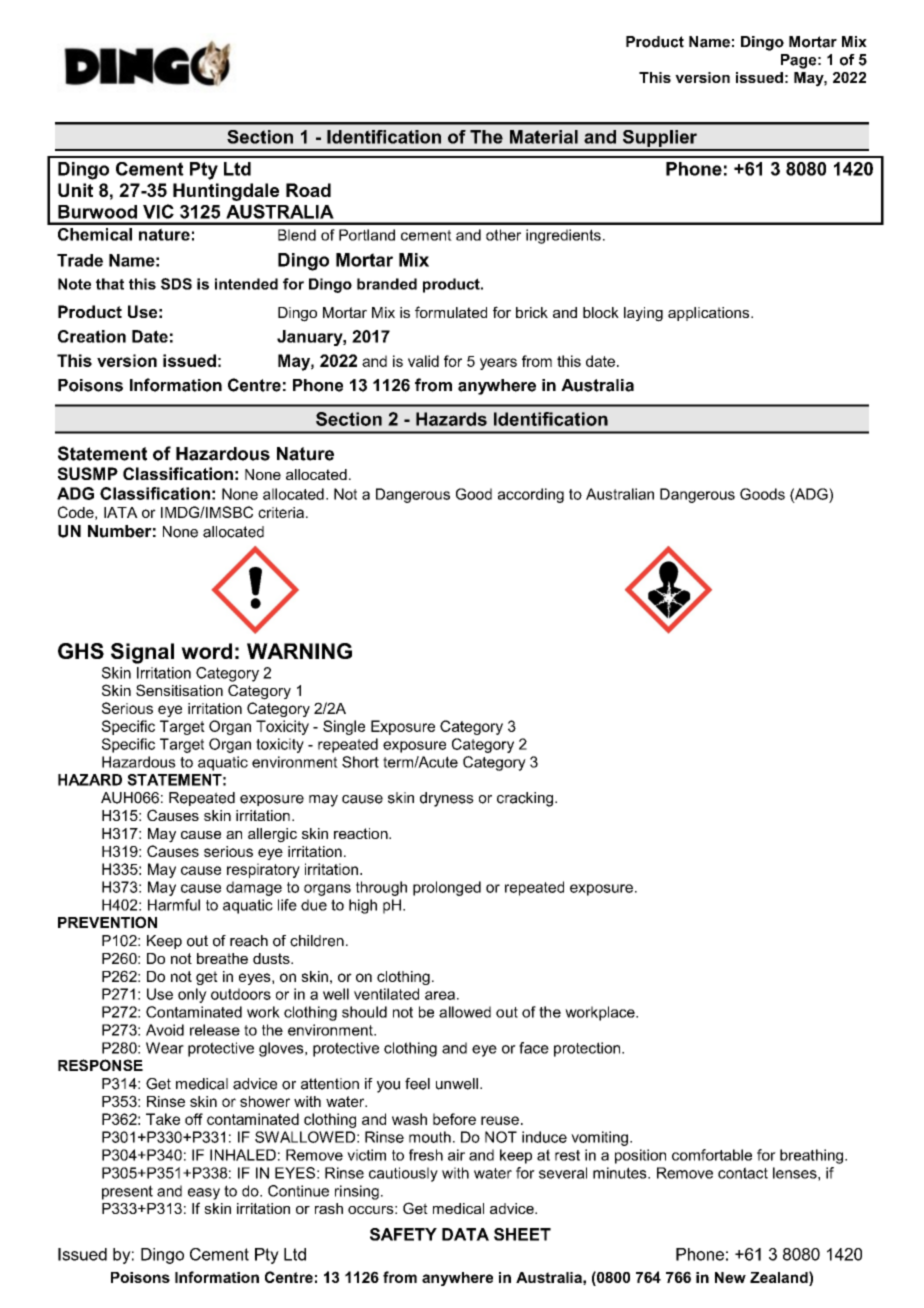 The width and height of the screenshot is (924, 1308). Describe the element at coordinates (121, 512) in the screenshot. I see `IATA` at that location.
